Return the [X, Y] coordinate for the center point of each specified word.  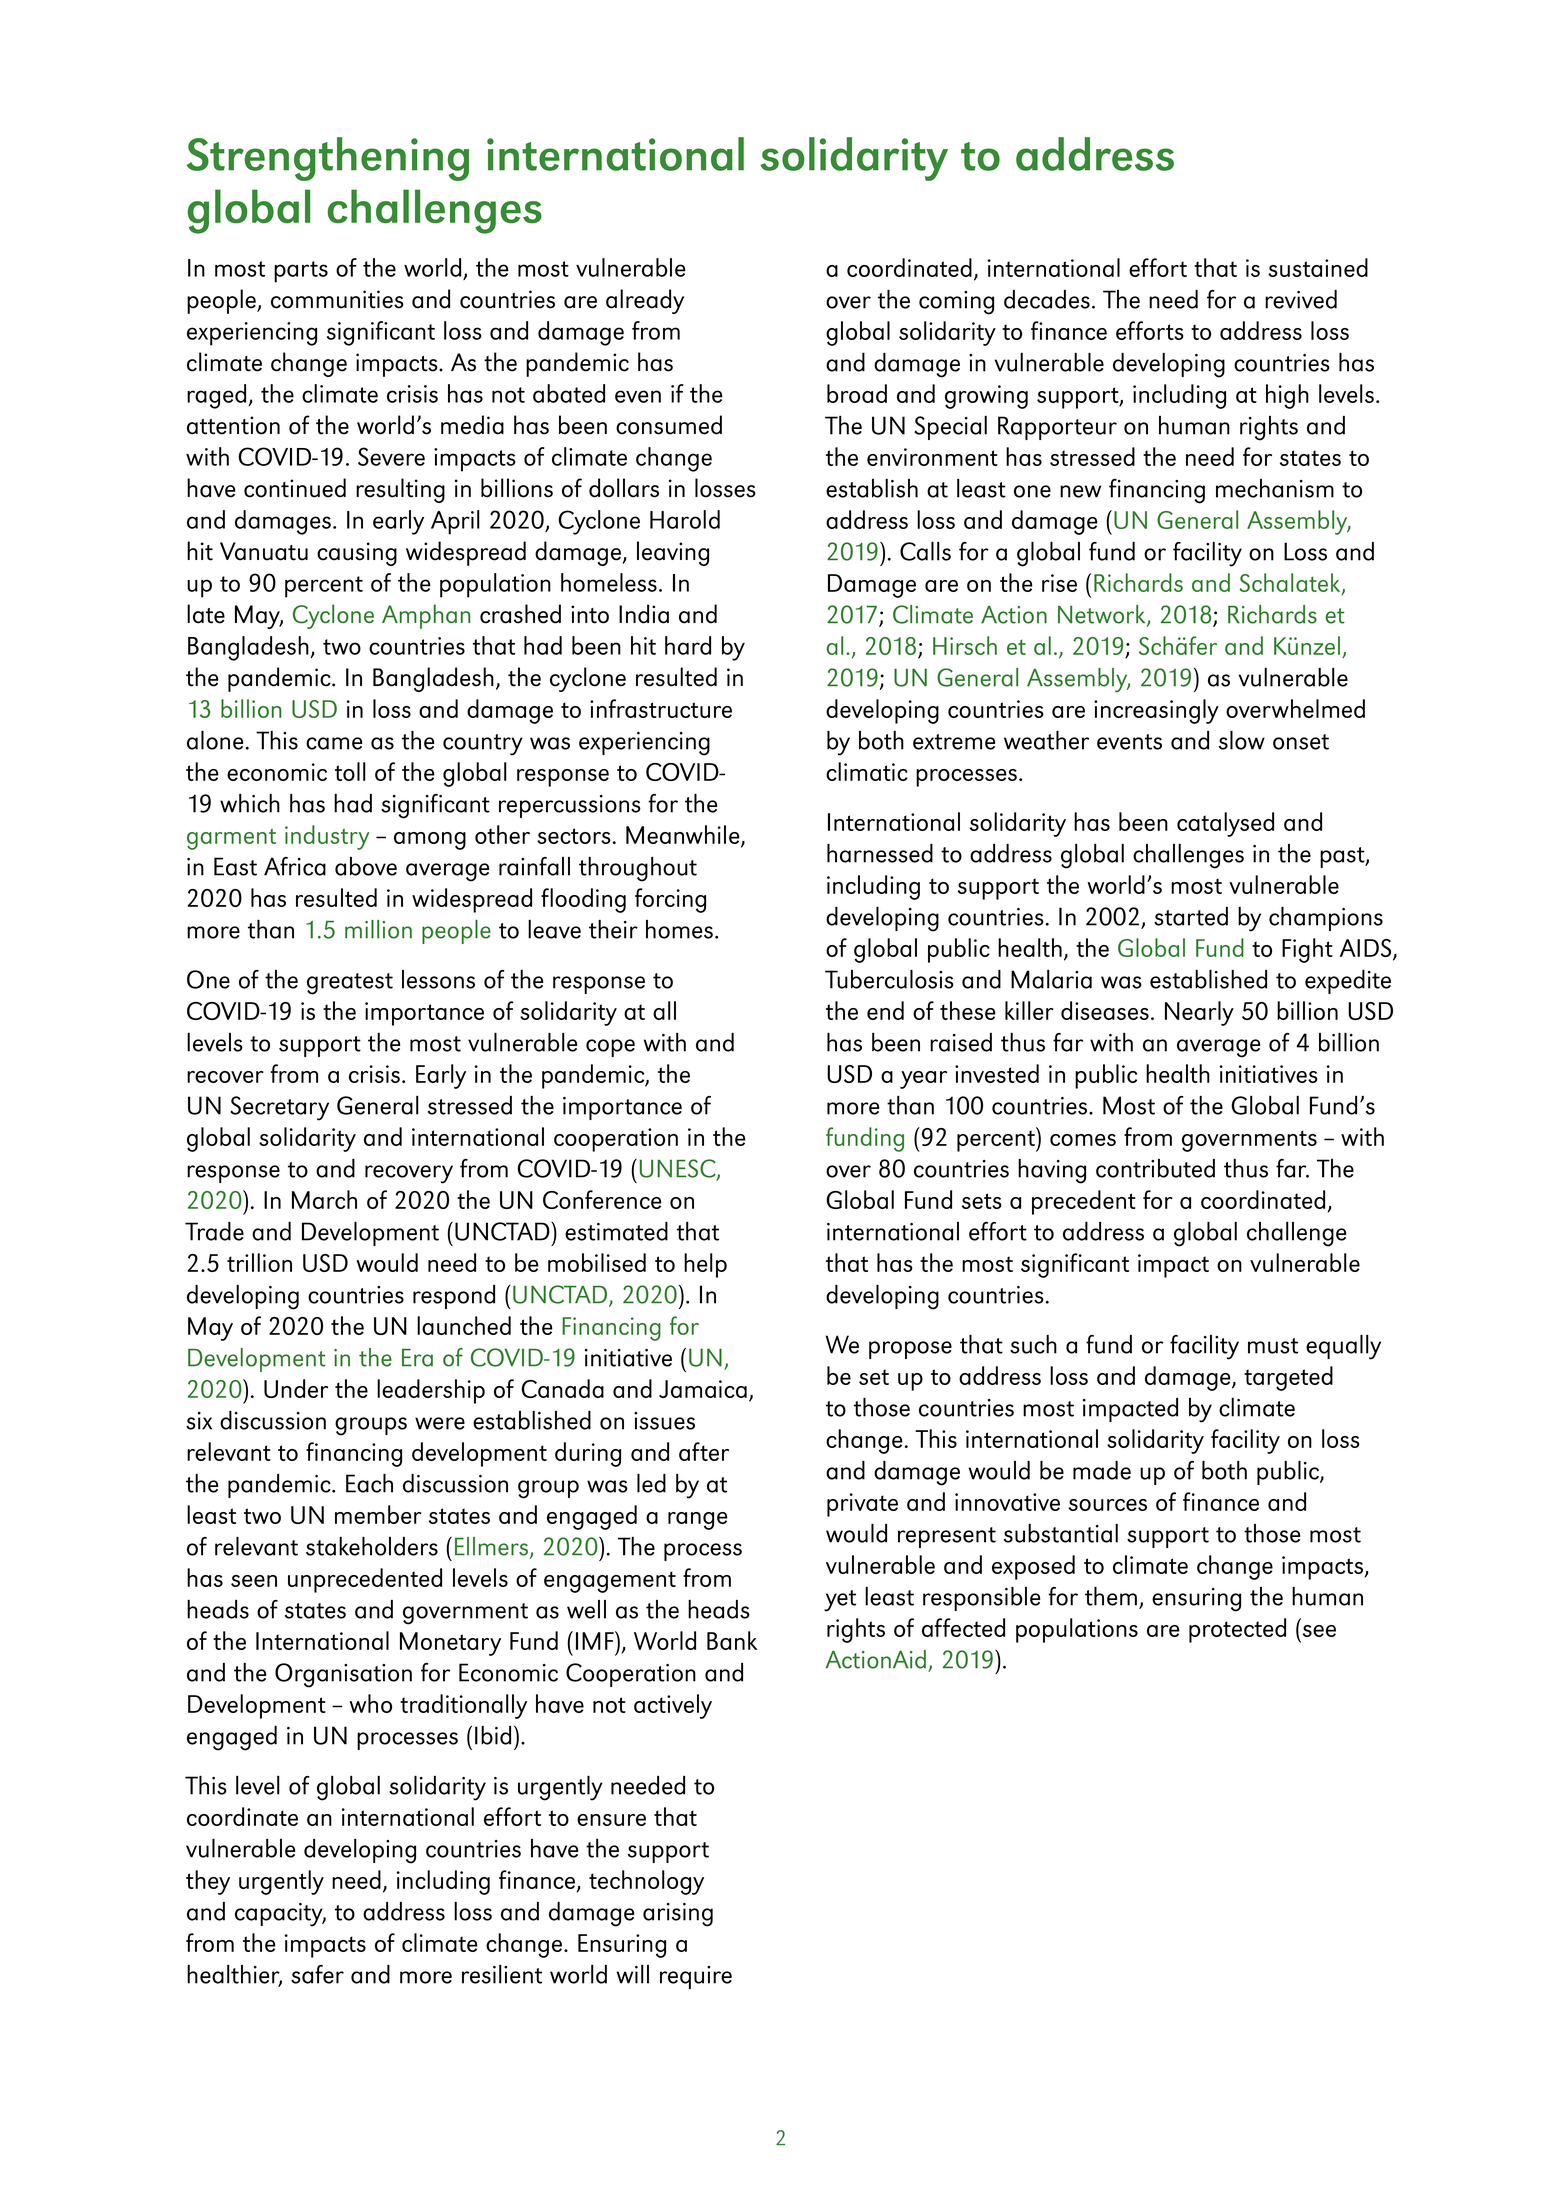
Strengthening [328, 159]
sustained [1318, 267]
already [645, 301]
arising [678, 1915]
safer [317, 1974]
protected [1237, 1630]
